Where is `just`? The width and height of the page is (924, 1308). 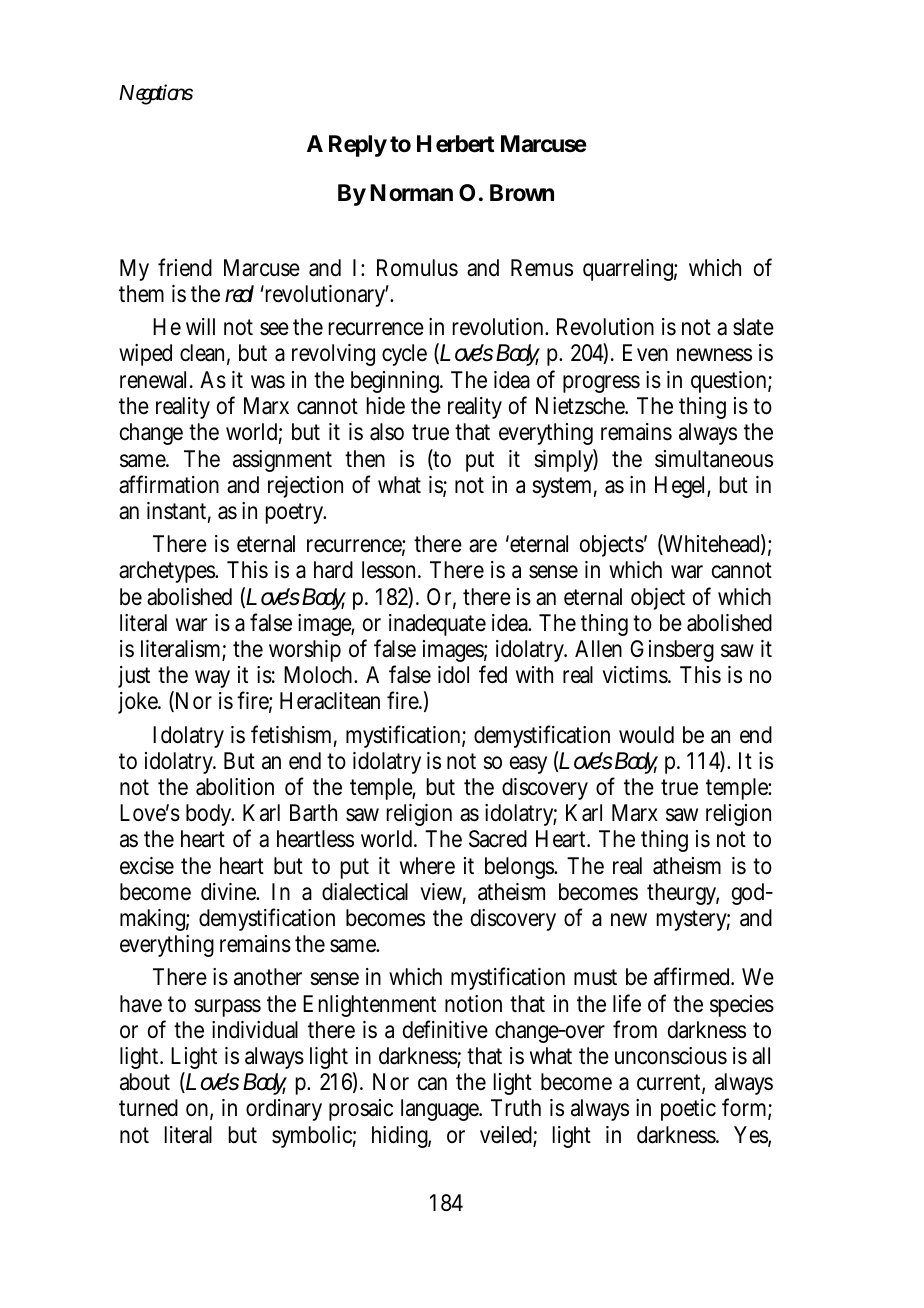
just is located at coordinates (134, 677).
